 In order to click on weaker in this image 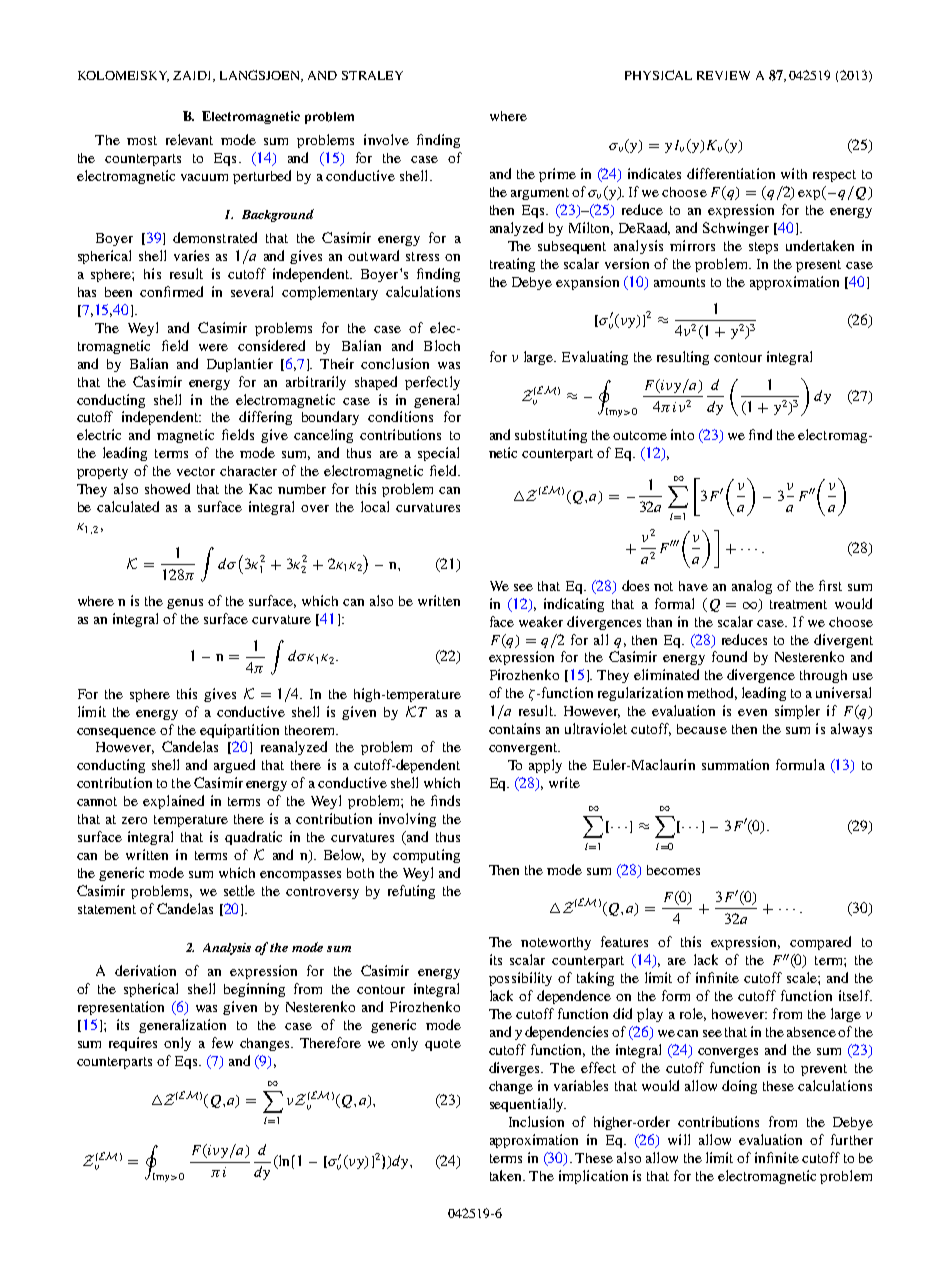, I will do `click(541, 621)`.
